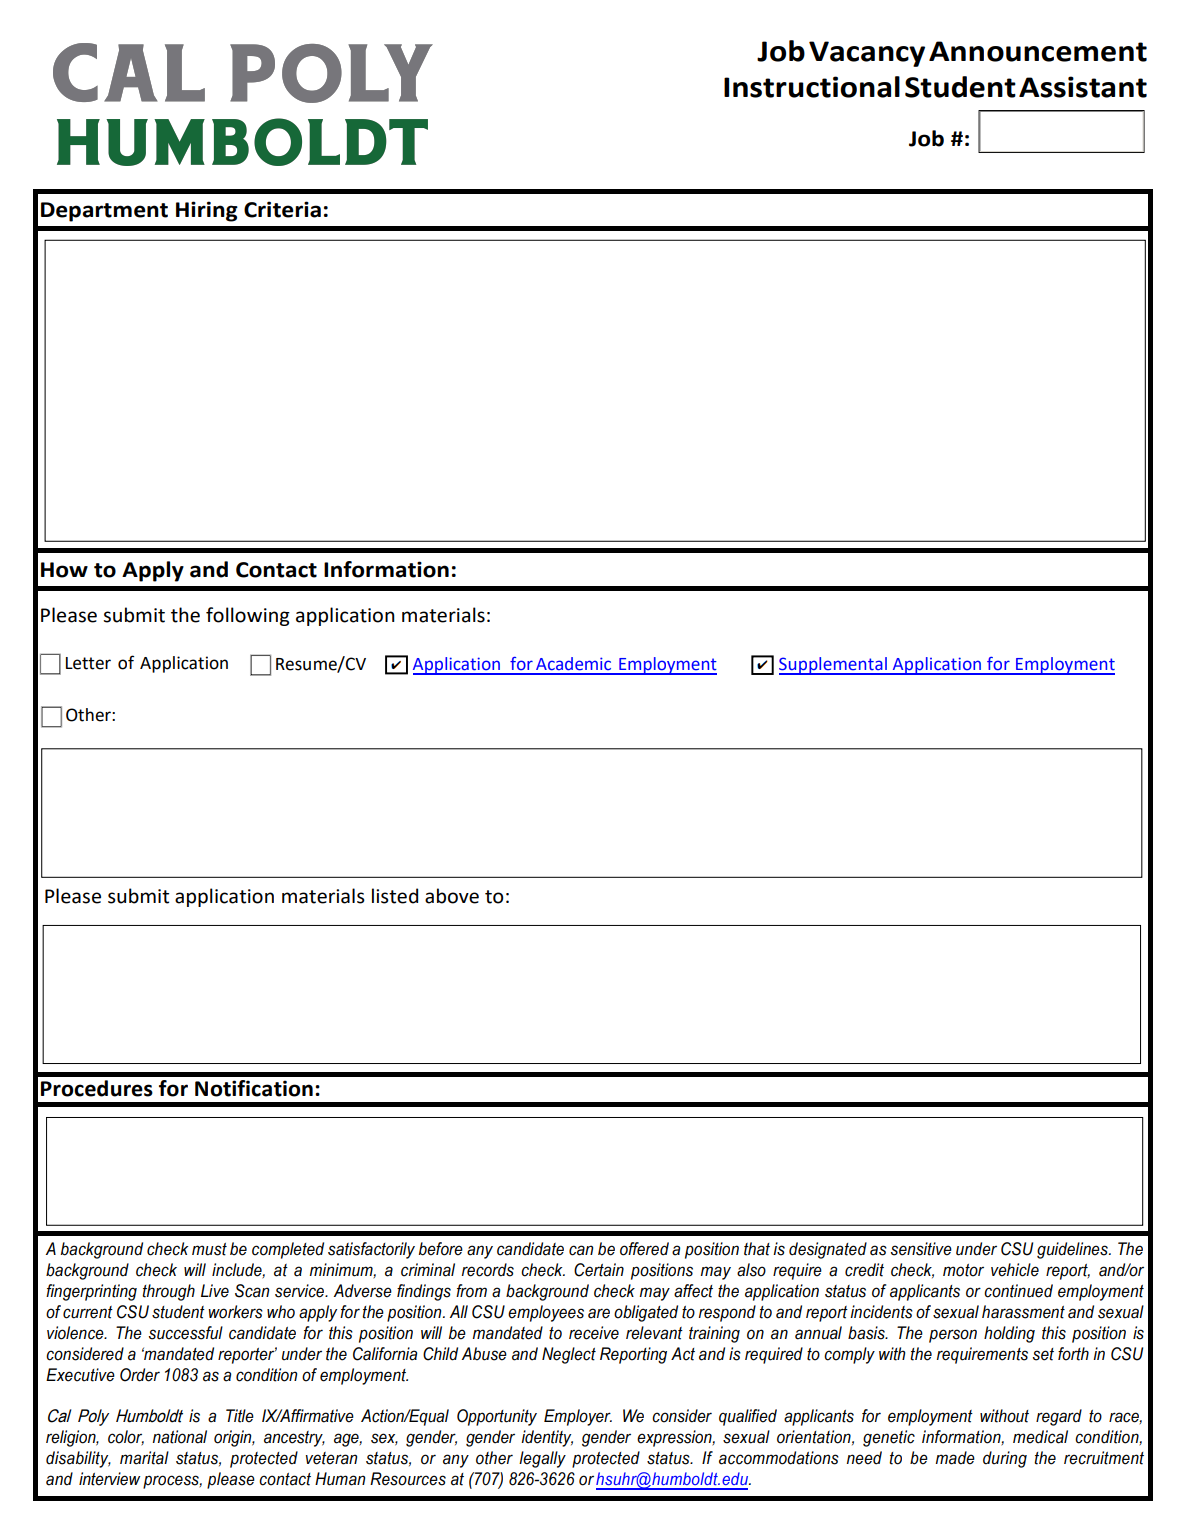 This image has width=1185, height=1534. What do you see at coordinates (282, 209) in the image?
I see `Criteria` at bounding box center [282, 209].
